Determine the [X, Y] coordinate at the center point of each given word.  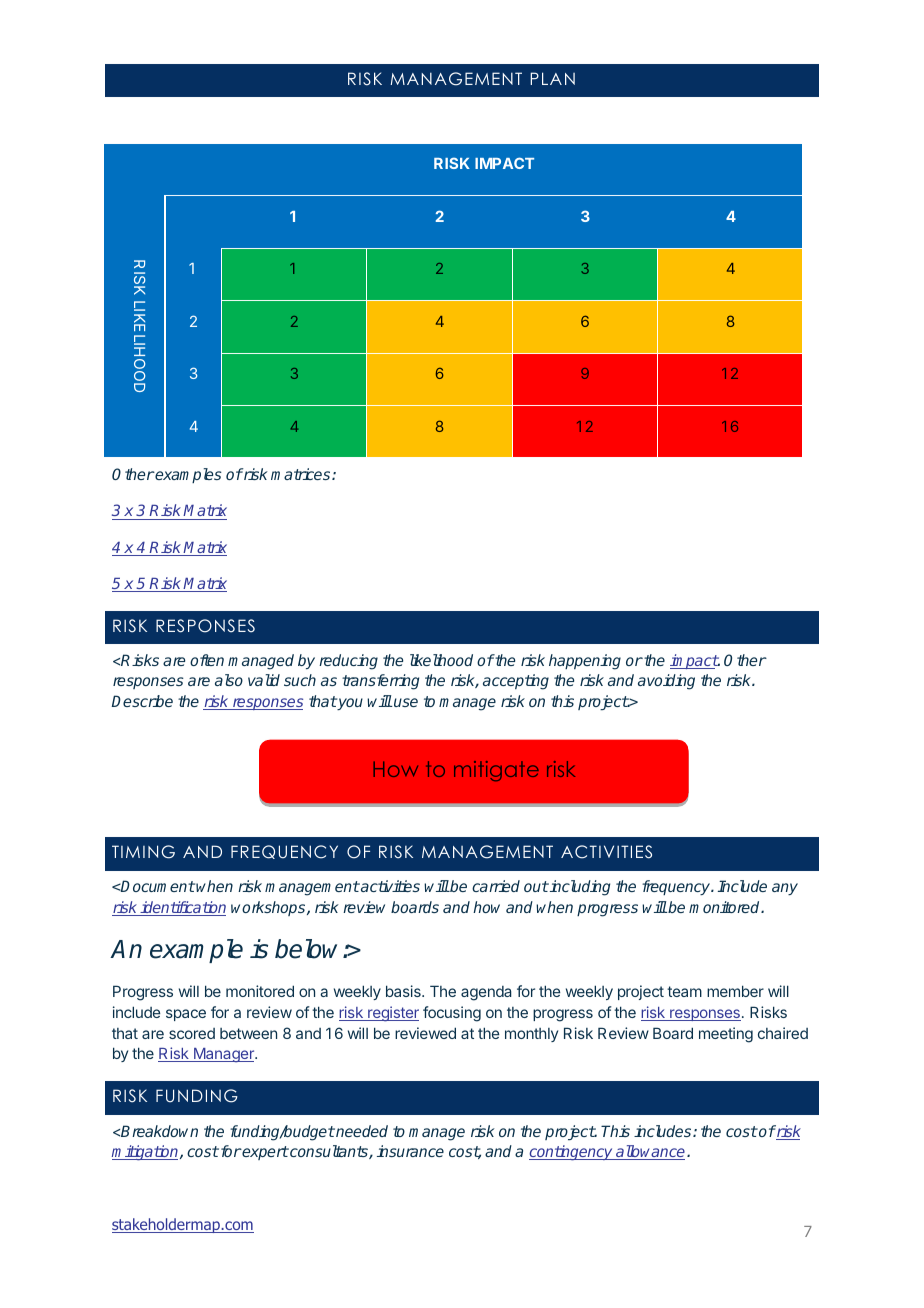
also [229, 680]
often [207, 660]
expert [265, 1153]
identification [182, 908]
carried [496, 886]
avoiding [666, 682]
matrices [302, 474]
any [785, 889]
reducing [348, 662]
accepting [516, 682]
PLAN [552, 78]
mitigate [496, 771]
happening [585, 662]
